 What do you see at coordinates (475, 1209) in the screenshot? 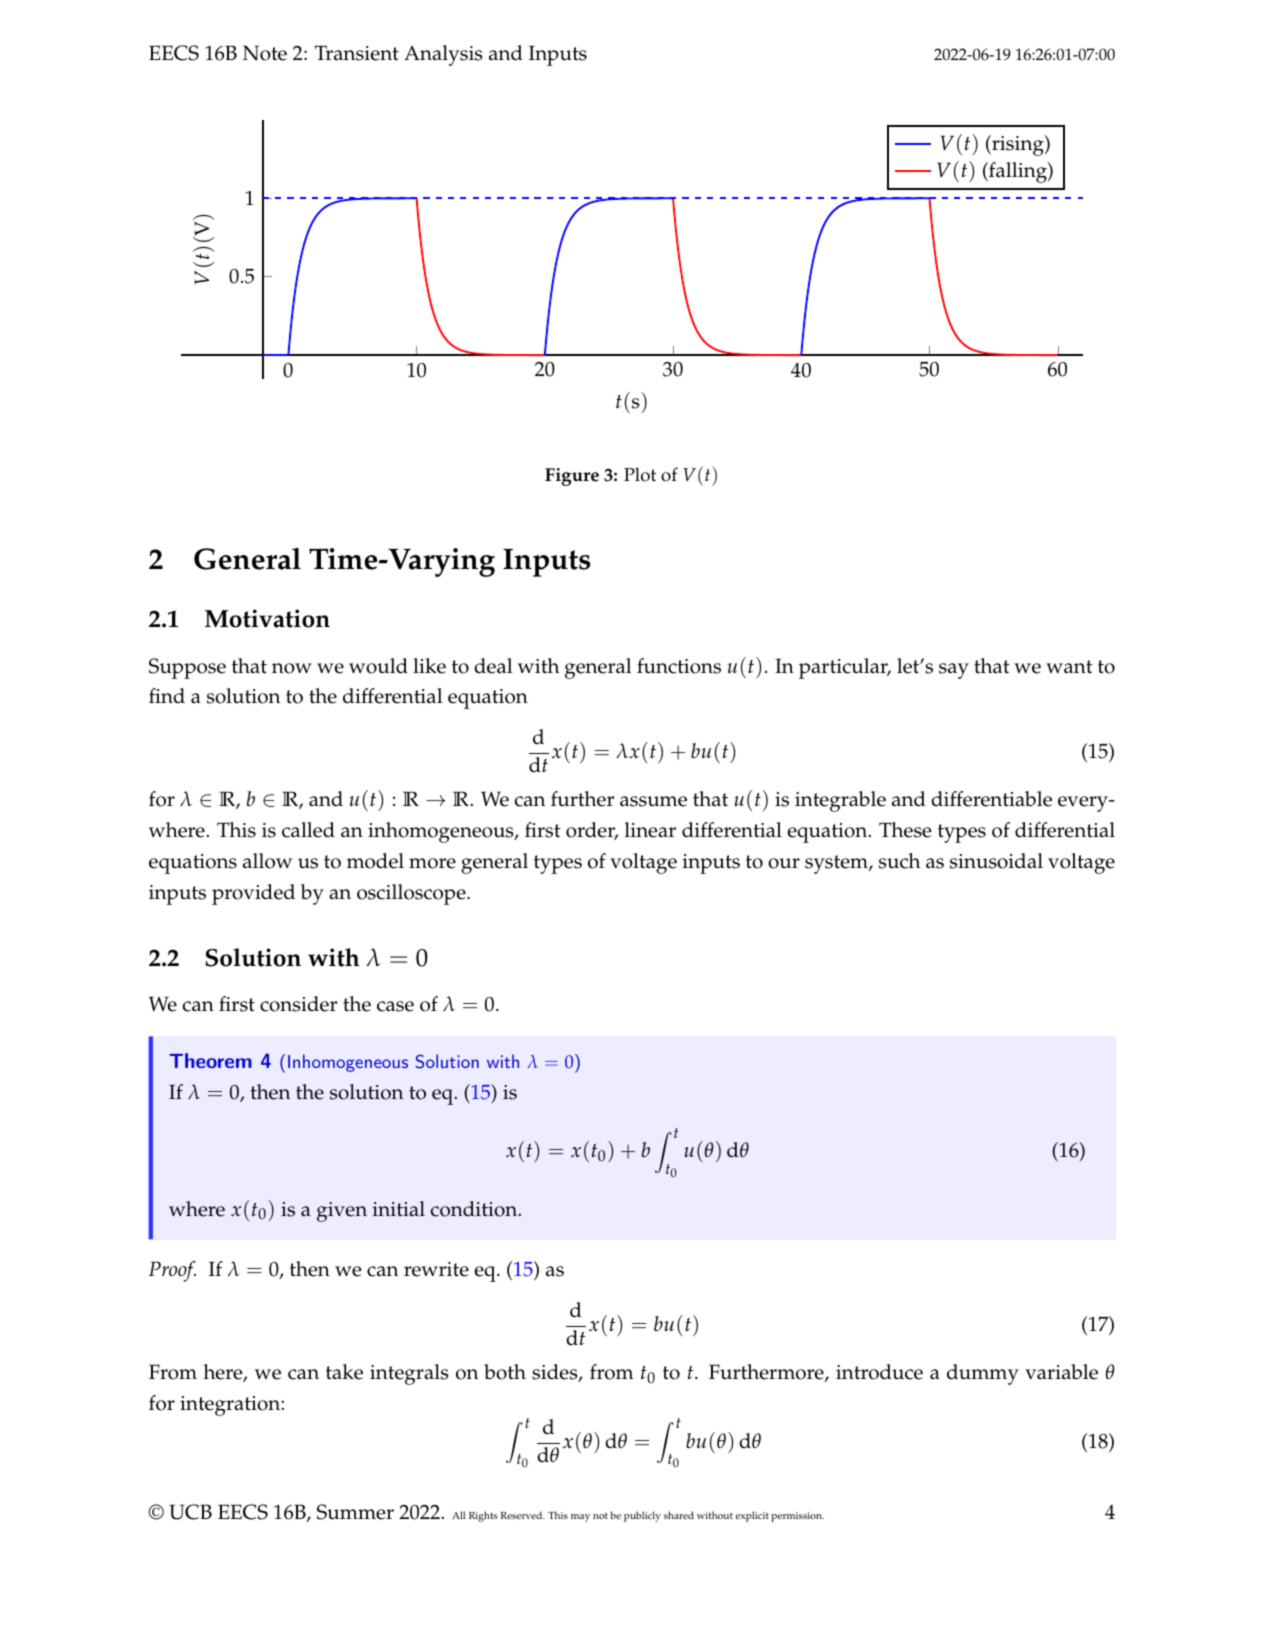
I see `condition` at bounding box center [475, 1209].
